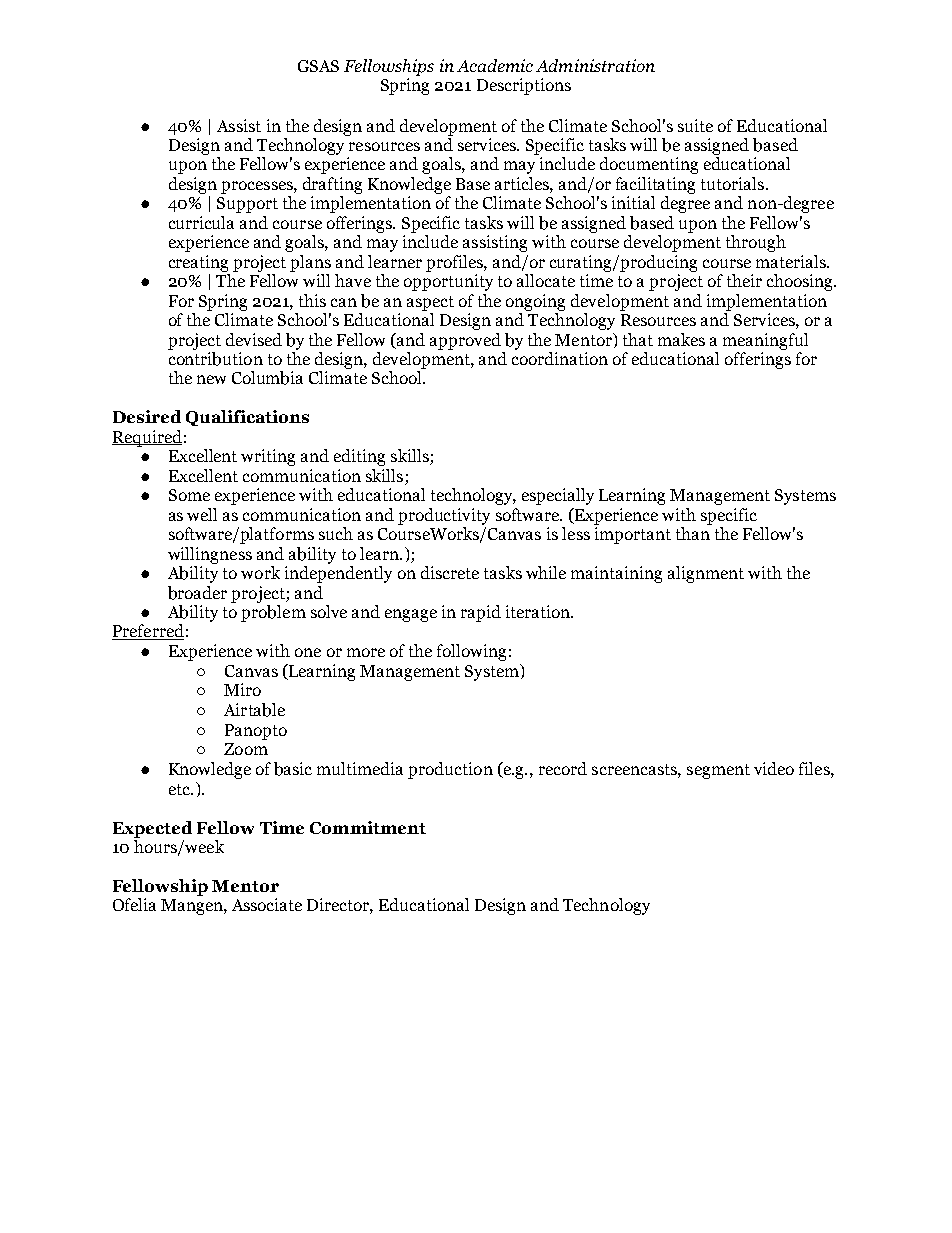  What do you see at coordinates (267, 904) in the image?
I see `Associate` at bounding box center [267, 904].
